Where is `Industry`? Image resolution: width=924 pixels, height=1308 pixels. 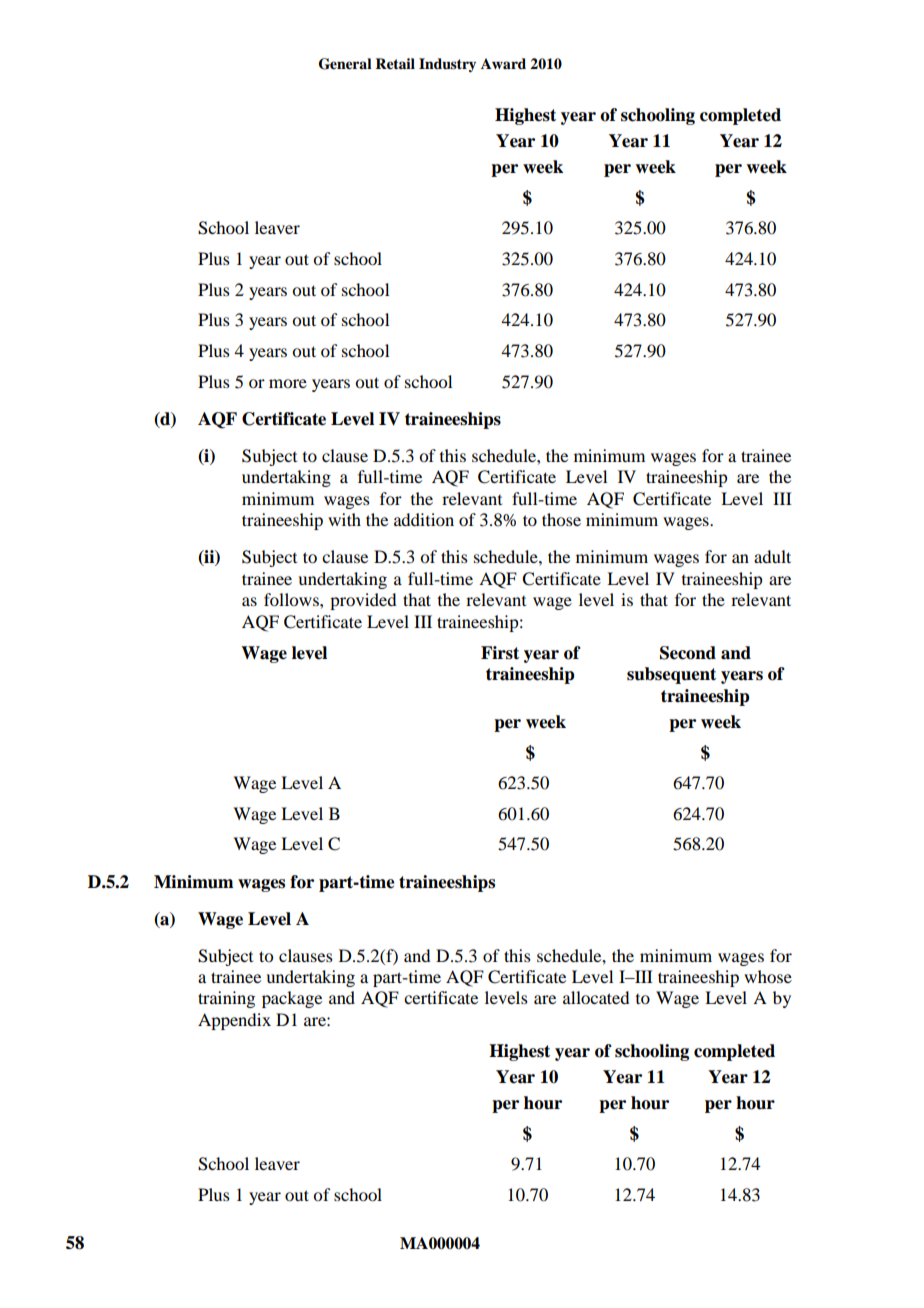
Industry is located at coordinates (447, 65).
